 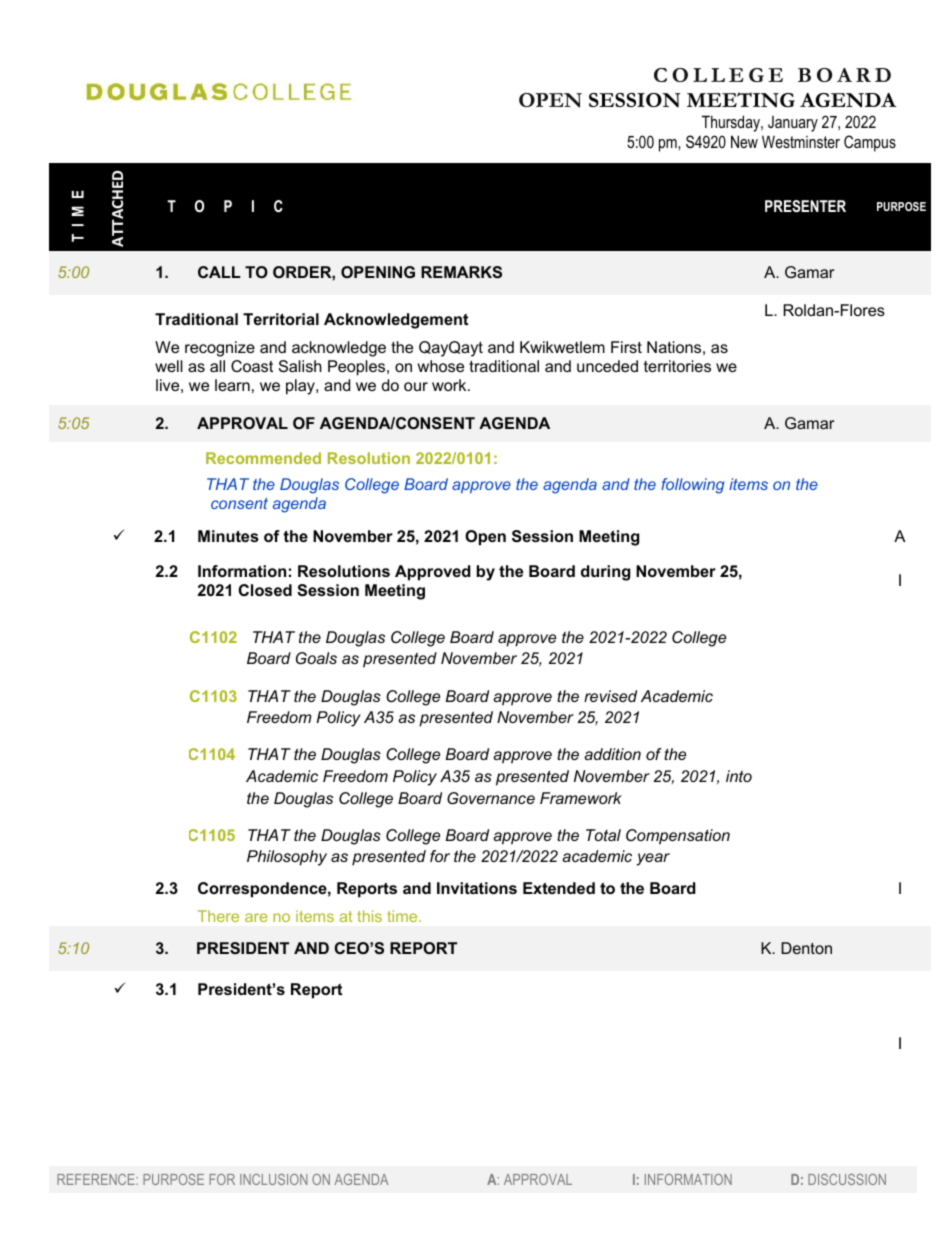 What do you see at coordinates (218, 916) in the page?
I see `There` at bounding box center [218, 916].
